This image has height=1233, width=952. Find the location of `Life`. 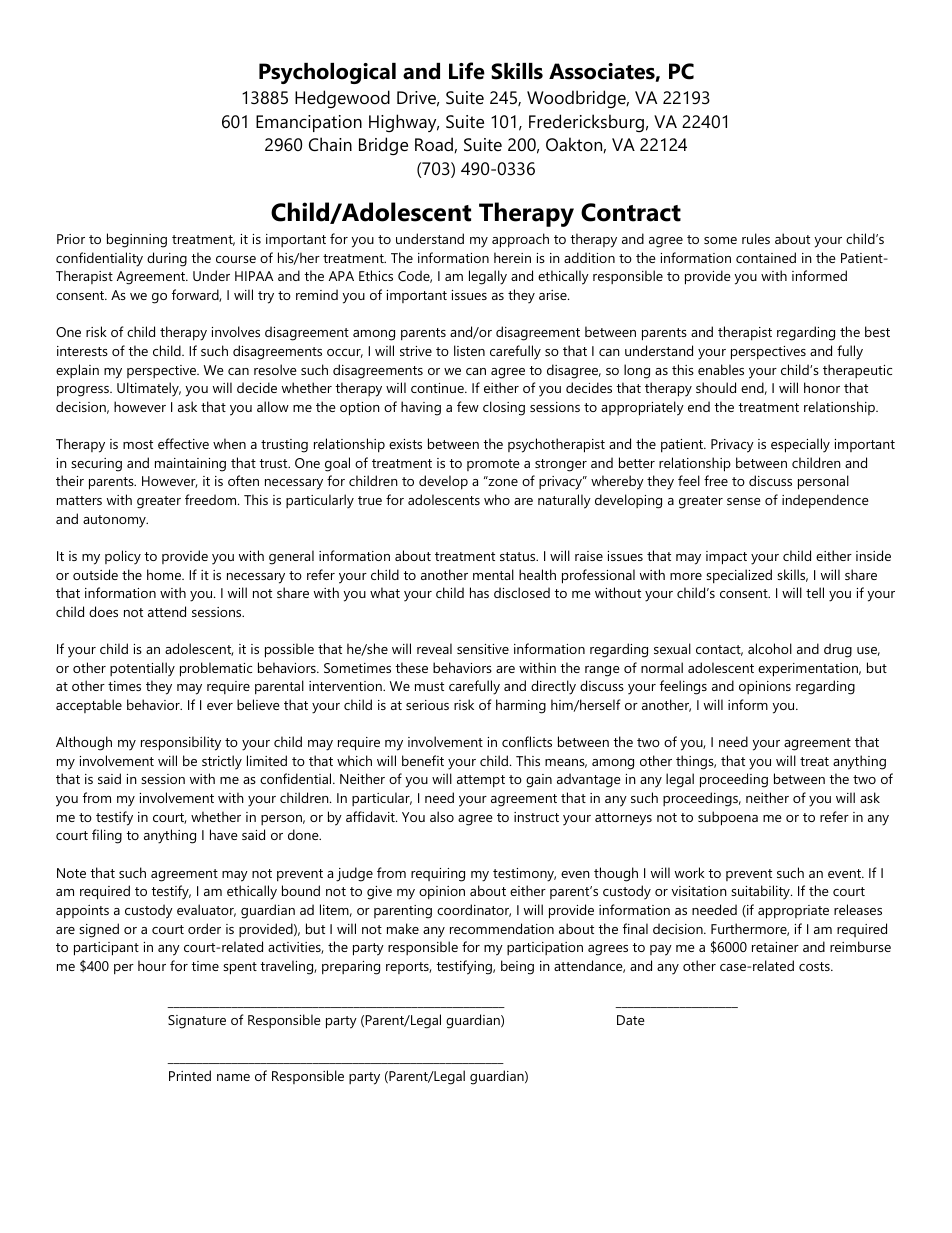

Life is located at coordinates (467, 71).
